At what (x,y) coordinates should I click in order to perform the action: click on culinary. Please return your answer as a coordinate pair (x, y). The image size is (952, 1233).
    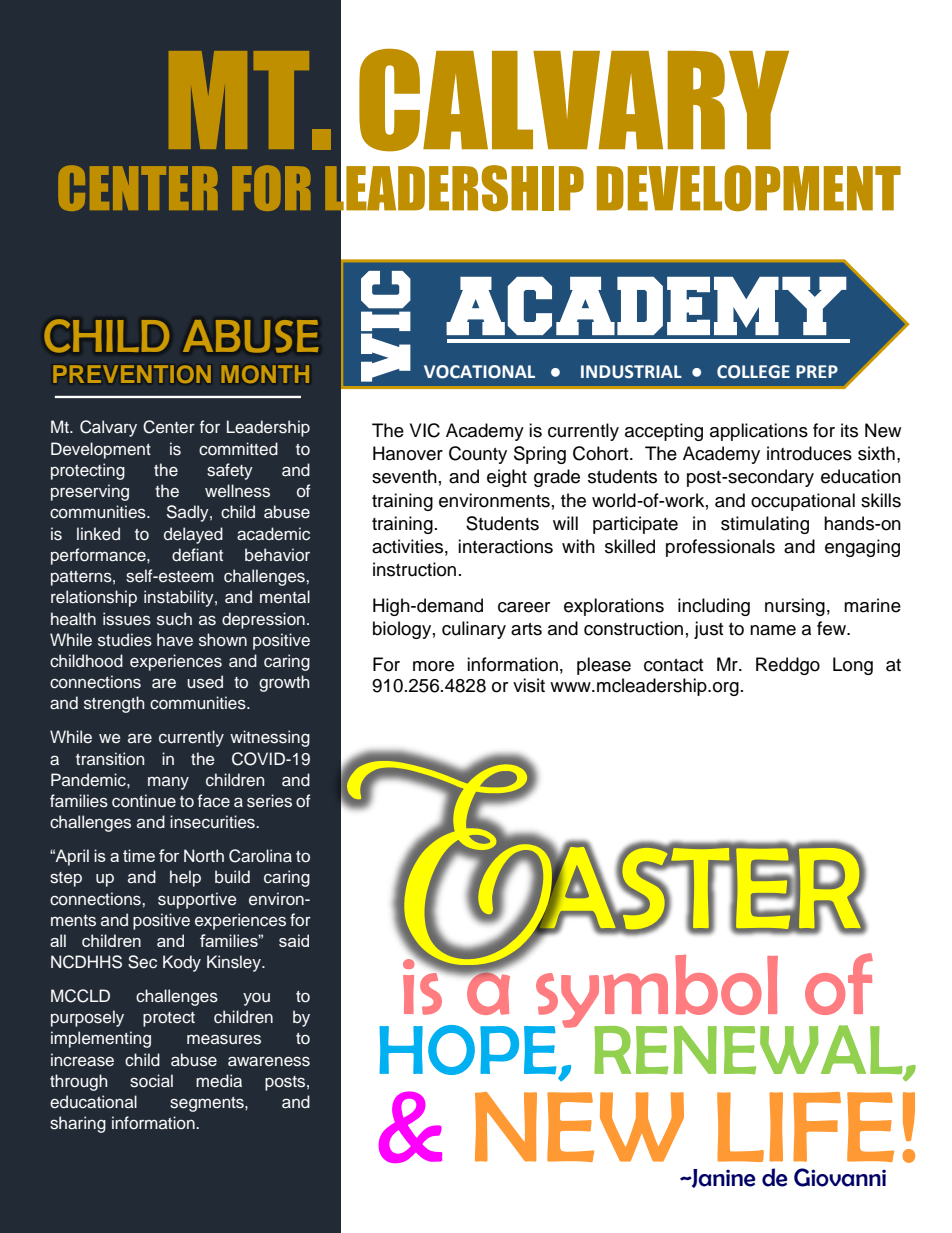
    Looking at the image, I should click on (474, 630).
